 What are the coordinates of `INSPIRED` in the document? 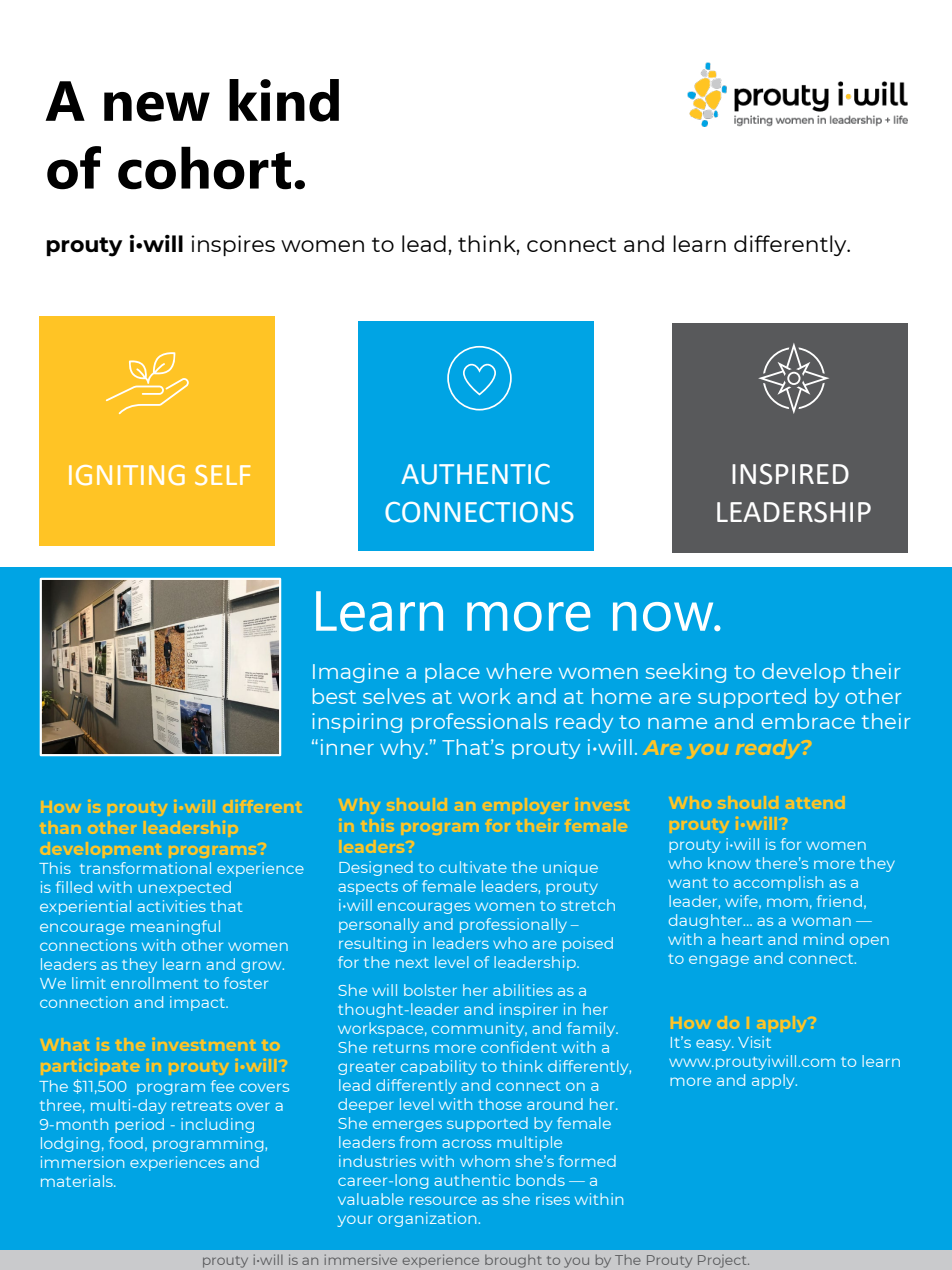 It's located at (790, 474).
